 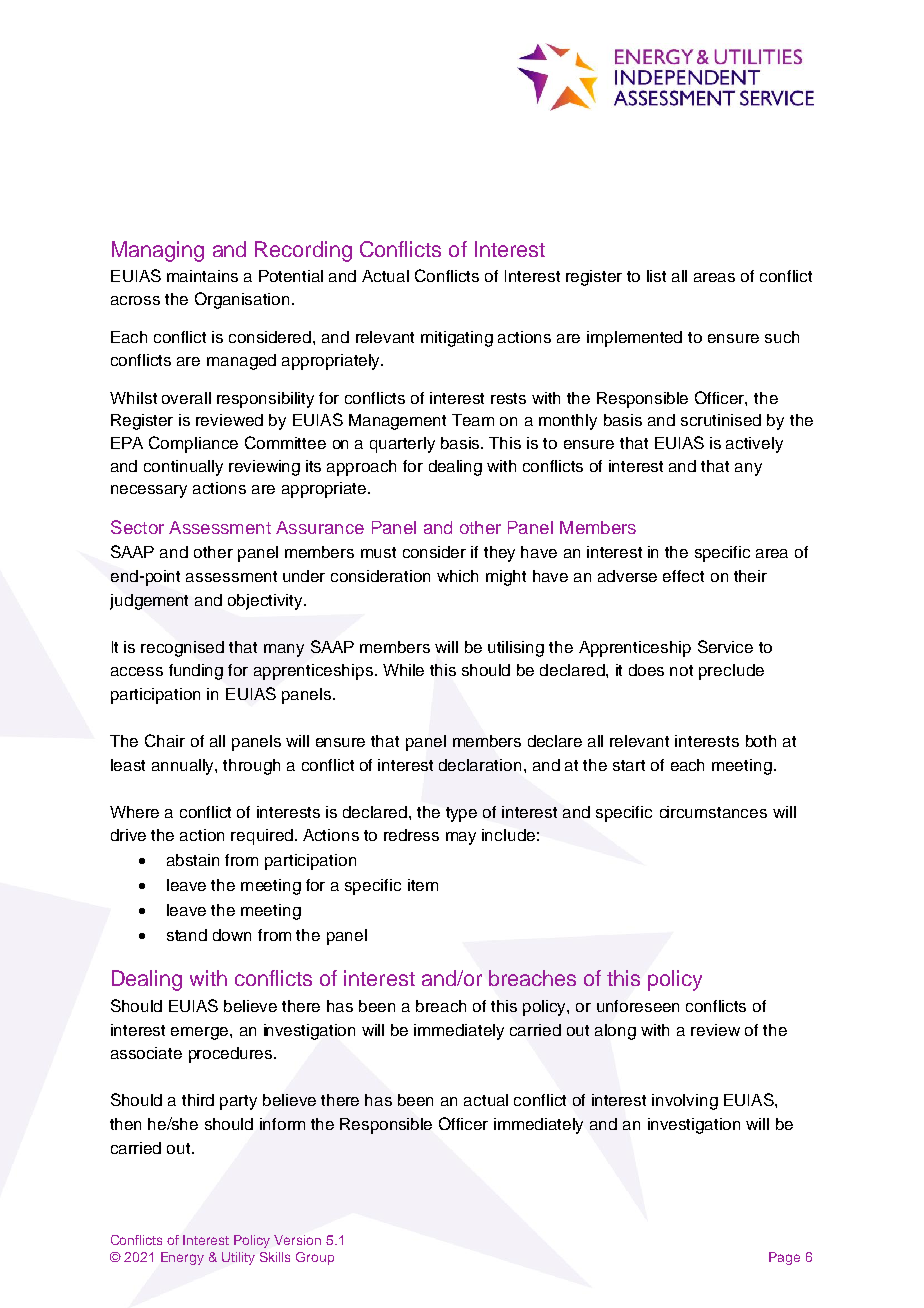 I want to click on emerge, so click(x=201, y=1033).
